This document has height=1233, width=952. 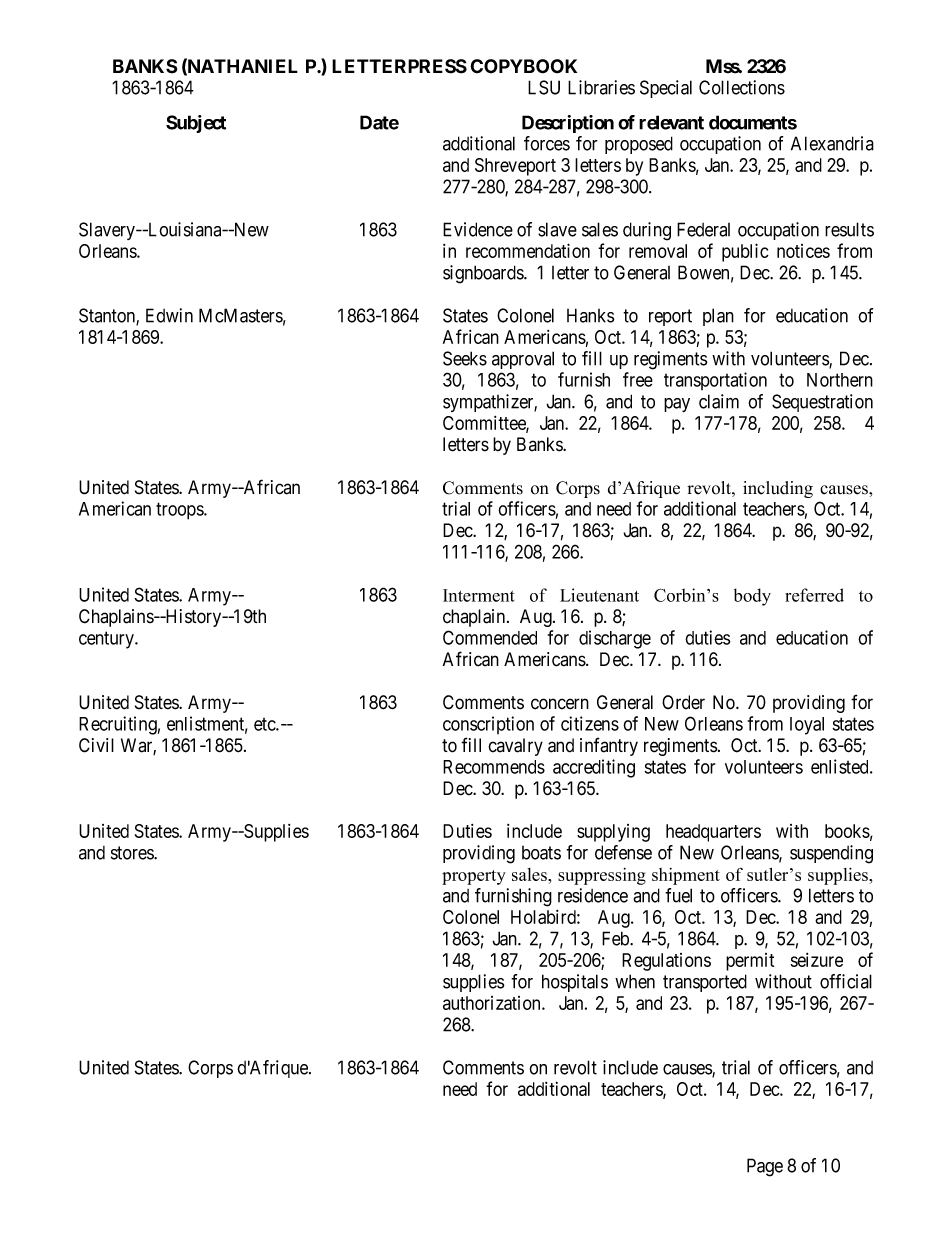 What do you see at coordinates (180, 511) in the document?
I see `troops` at bounding box center [180, 511].
